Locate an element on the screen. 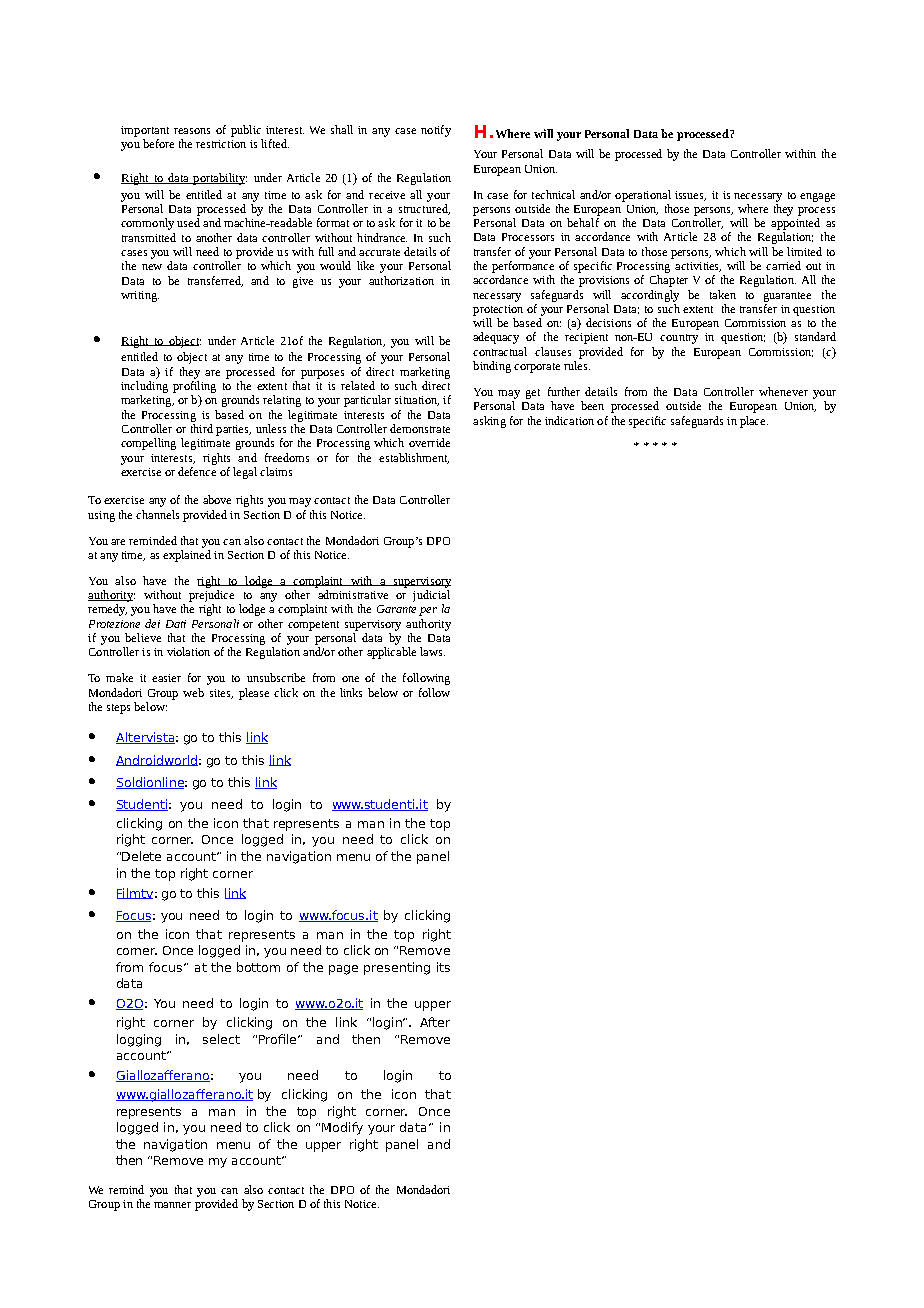  manner is located at coordinates (172, 1205).
